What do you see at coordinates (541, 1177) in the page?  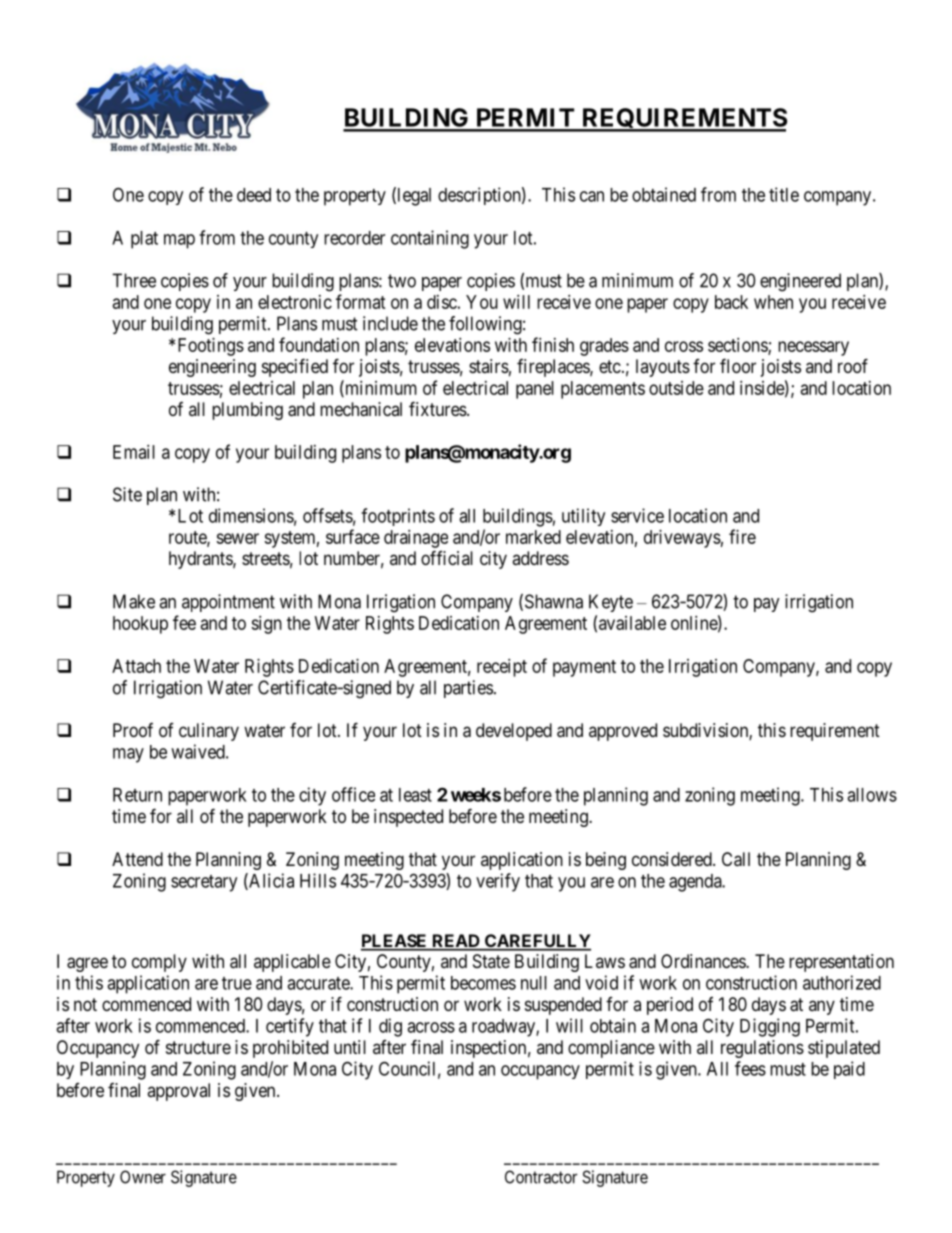 I see `Contractor` at bounding box center [541, 1177].
